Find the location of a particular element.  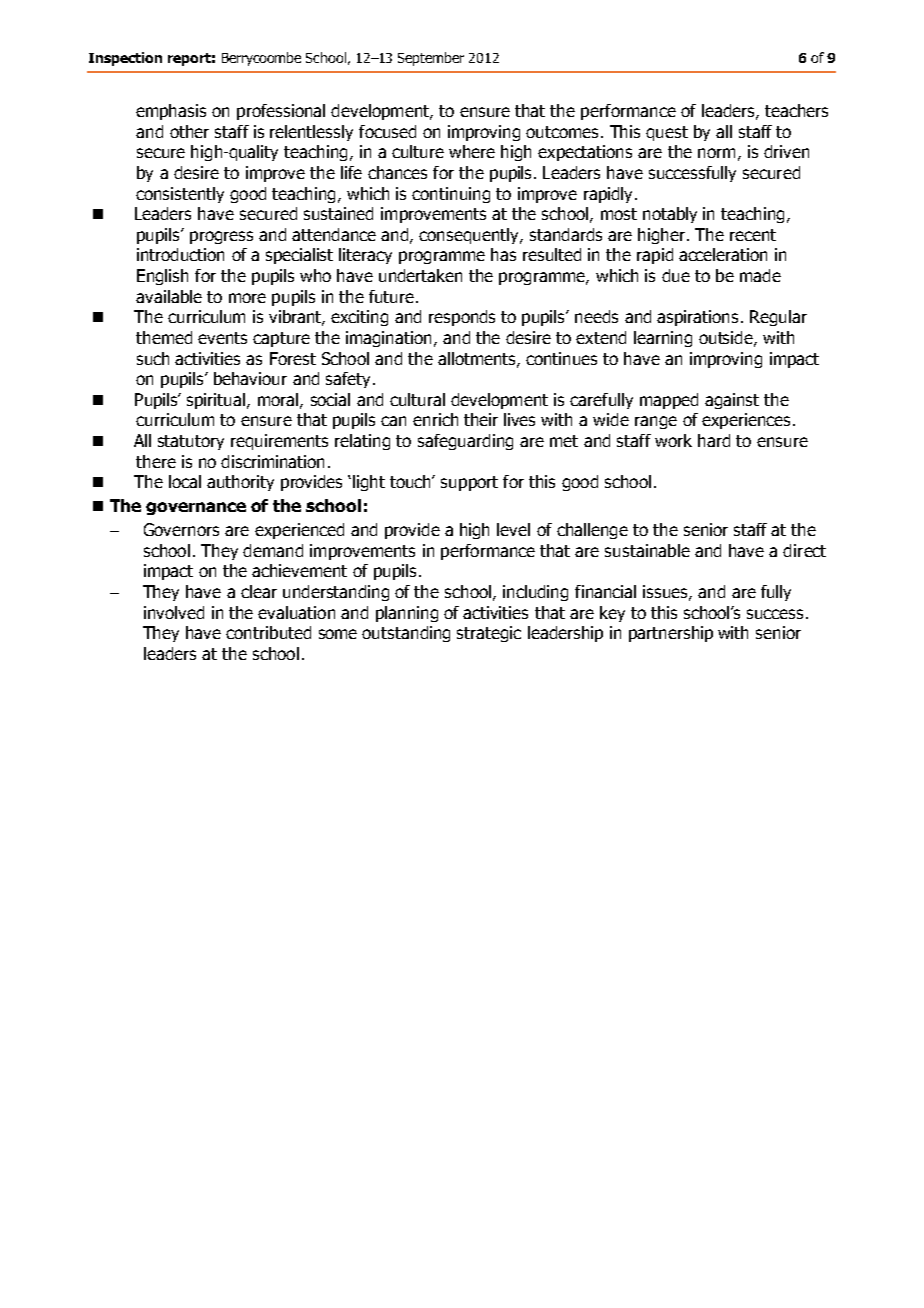

hard is located at coordinates (714, 440).
